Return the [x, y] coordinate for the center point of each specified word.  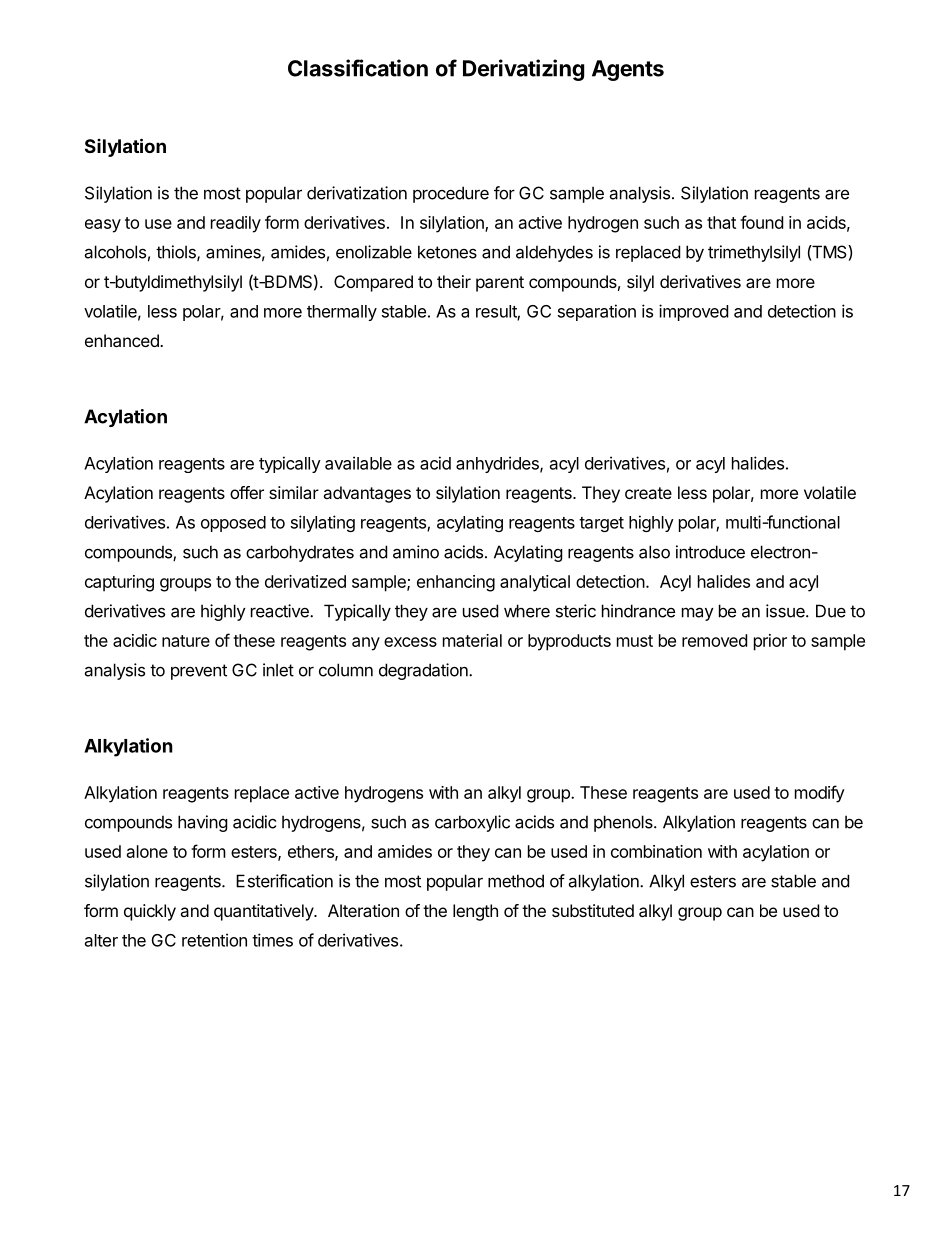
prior [770, 642]
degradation [424, 671]
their [454, 281]
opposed [233, 524]
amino [416, 552]
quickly [150, 912]
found [761, 222]
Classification [358, 68]
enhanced [123, 340]
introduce [710, 552]
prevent [199, 672]
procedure [451, 194]
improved [693, 312]
